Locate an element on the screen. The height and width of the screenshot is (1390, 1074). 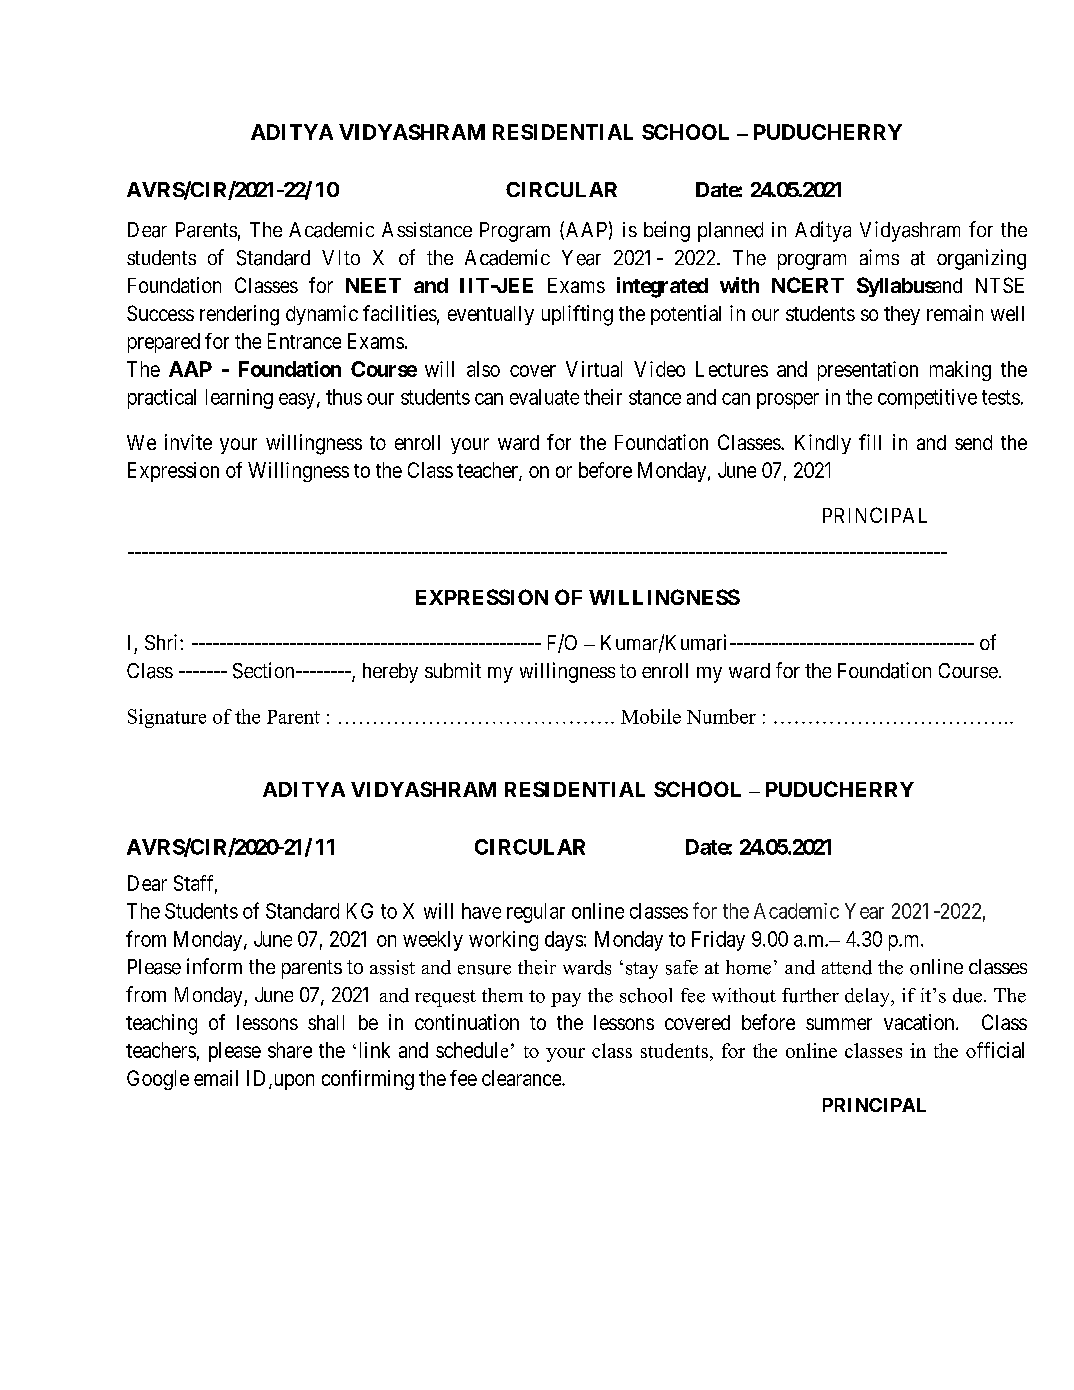
evaluate is located at coordinates (544, 397).
